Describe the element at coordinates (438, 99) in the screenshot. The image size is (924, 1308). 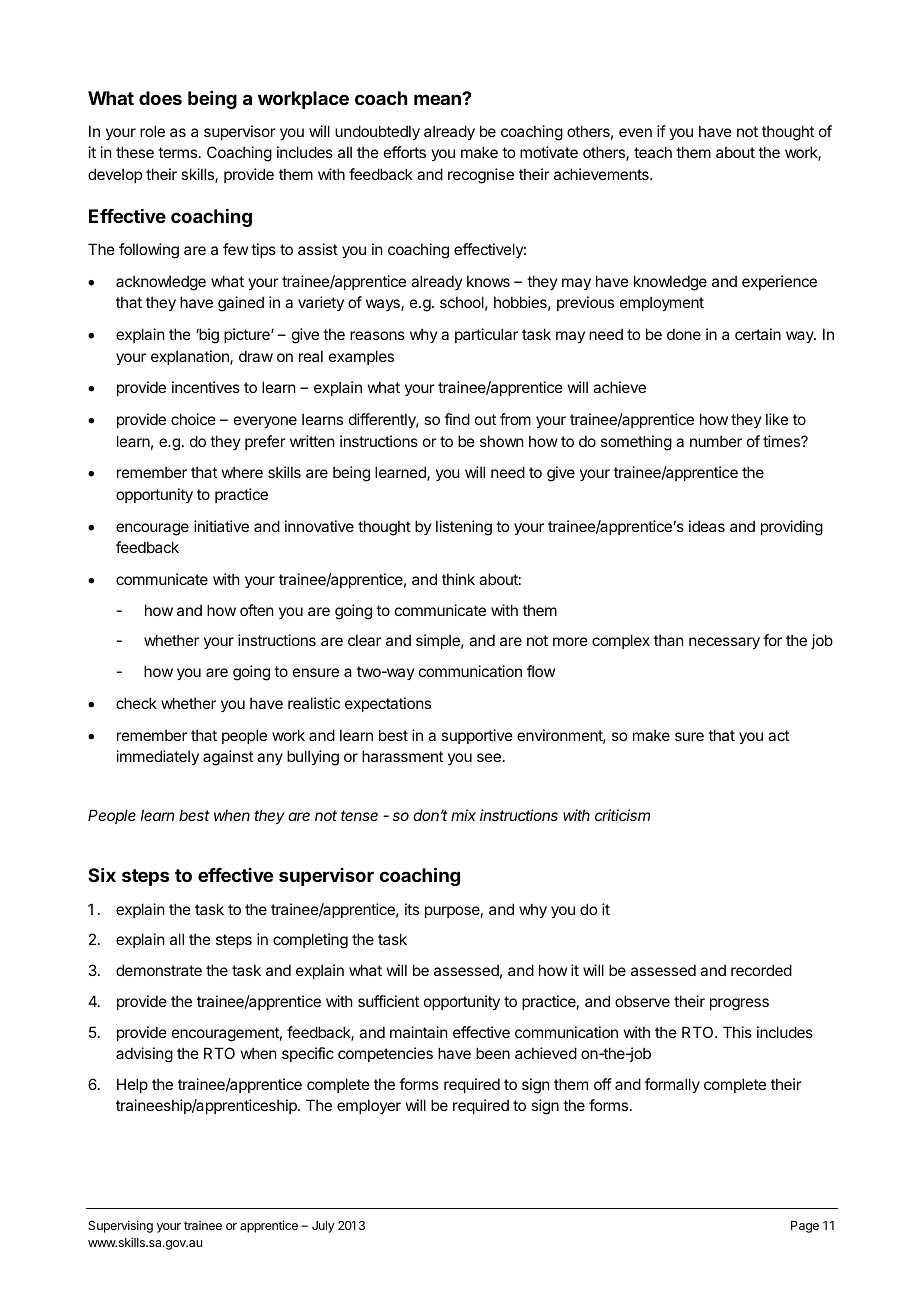
I see `mean` at that location.
